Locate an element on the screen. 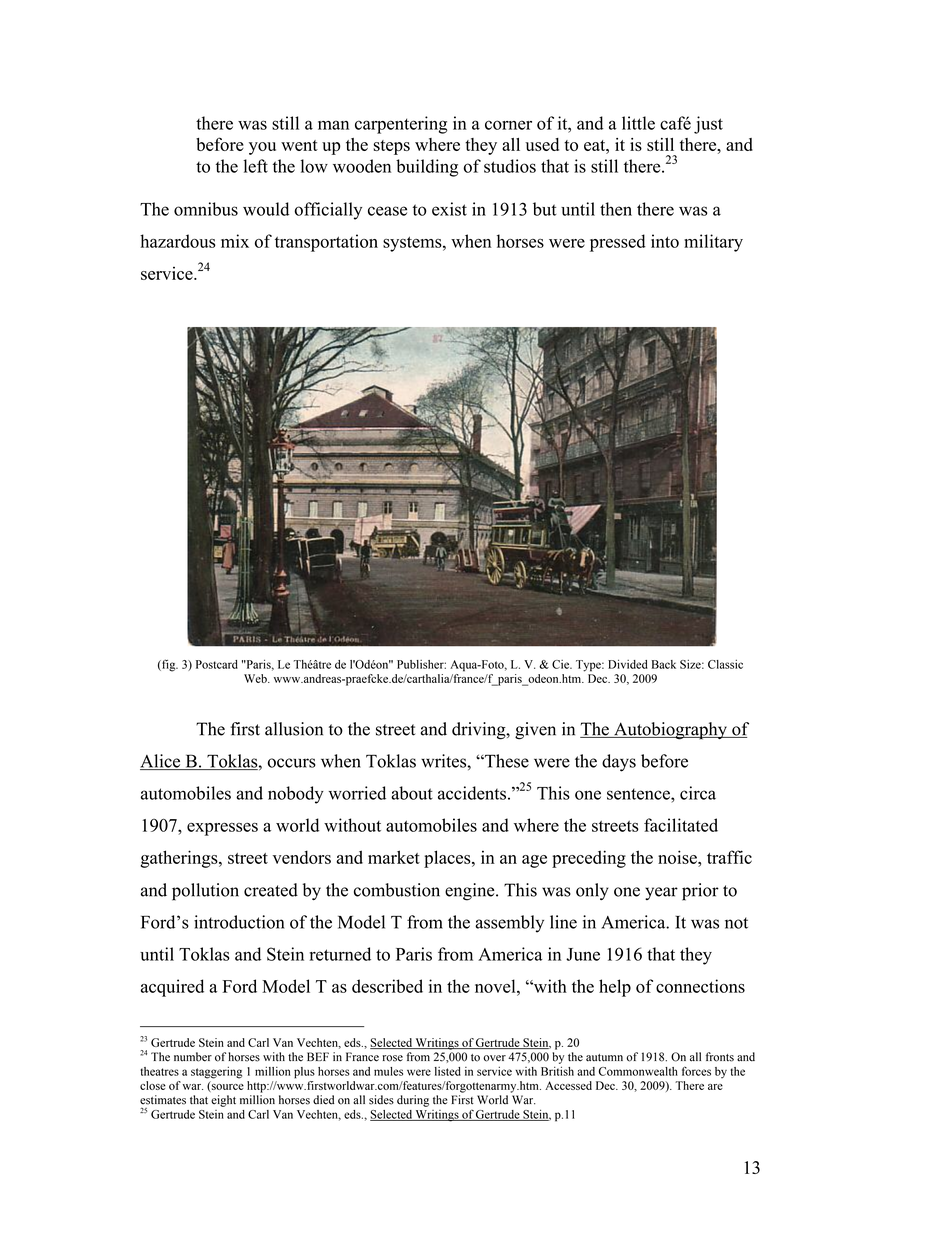 This screenshot has width=952, height=1233. Back is located at coordinates (664, 664).
